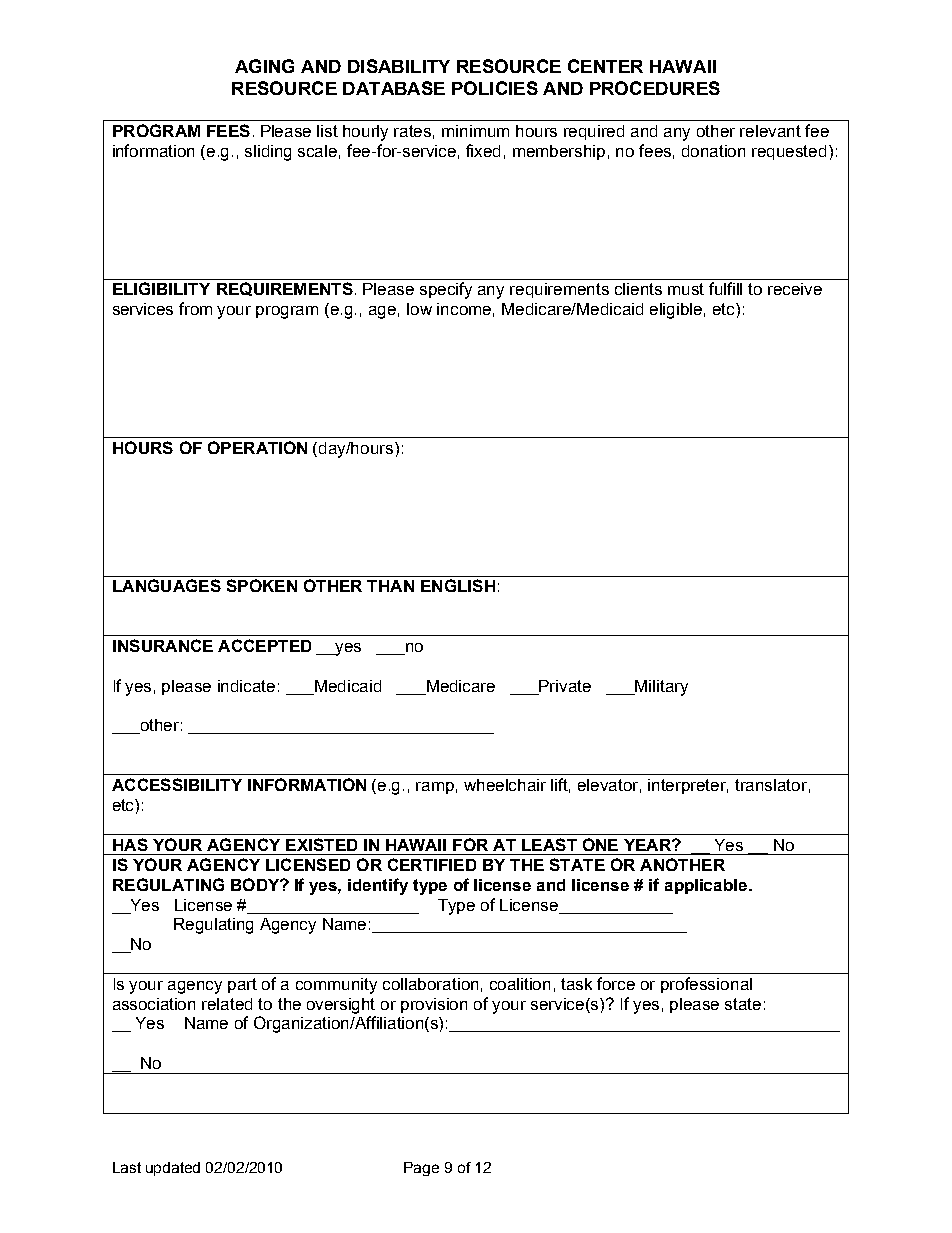 This screenshot has height=1233, width=952. I want to click on professional, so click(706, 985).
